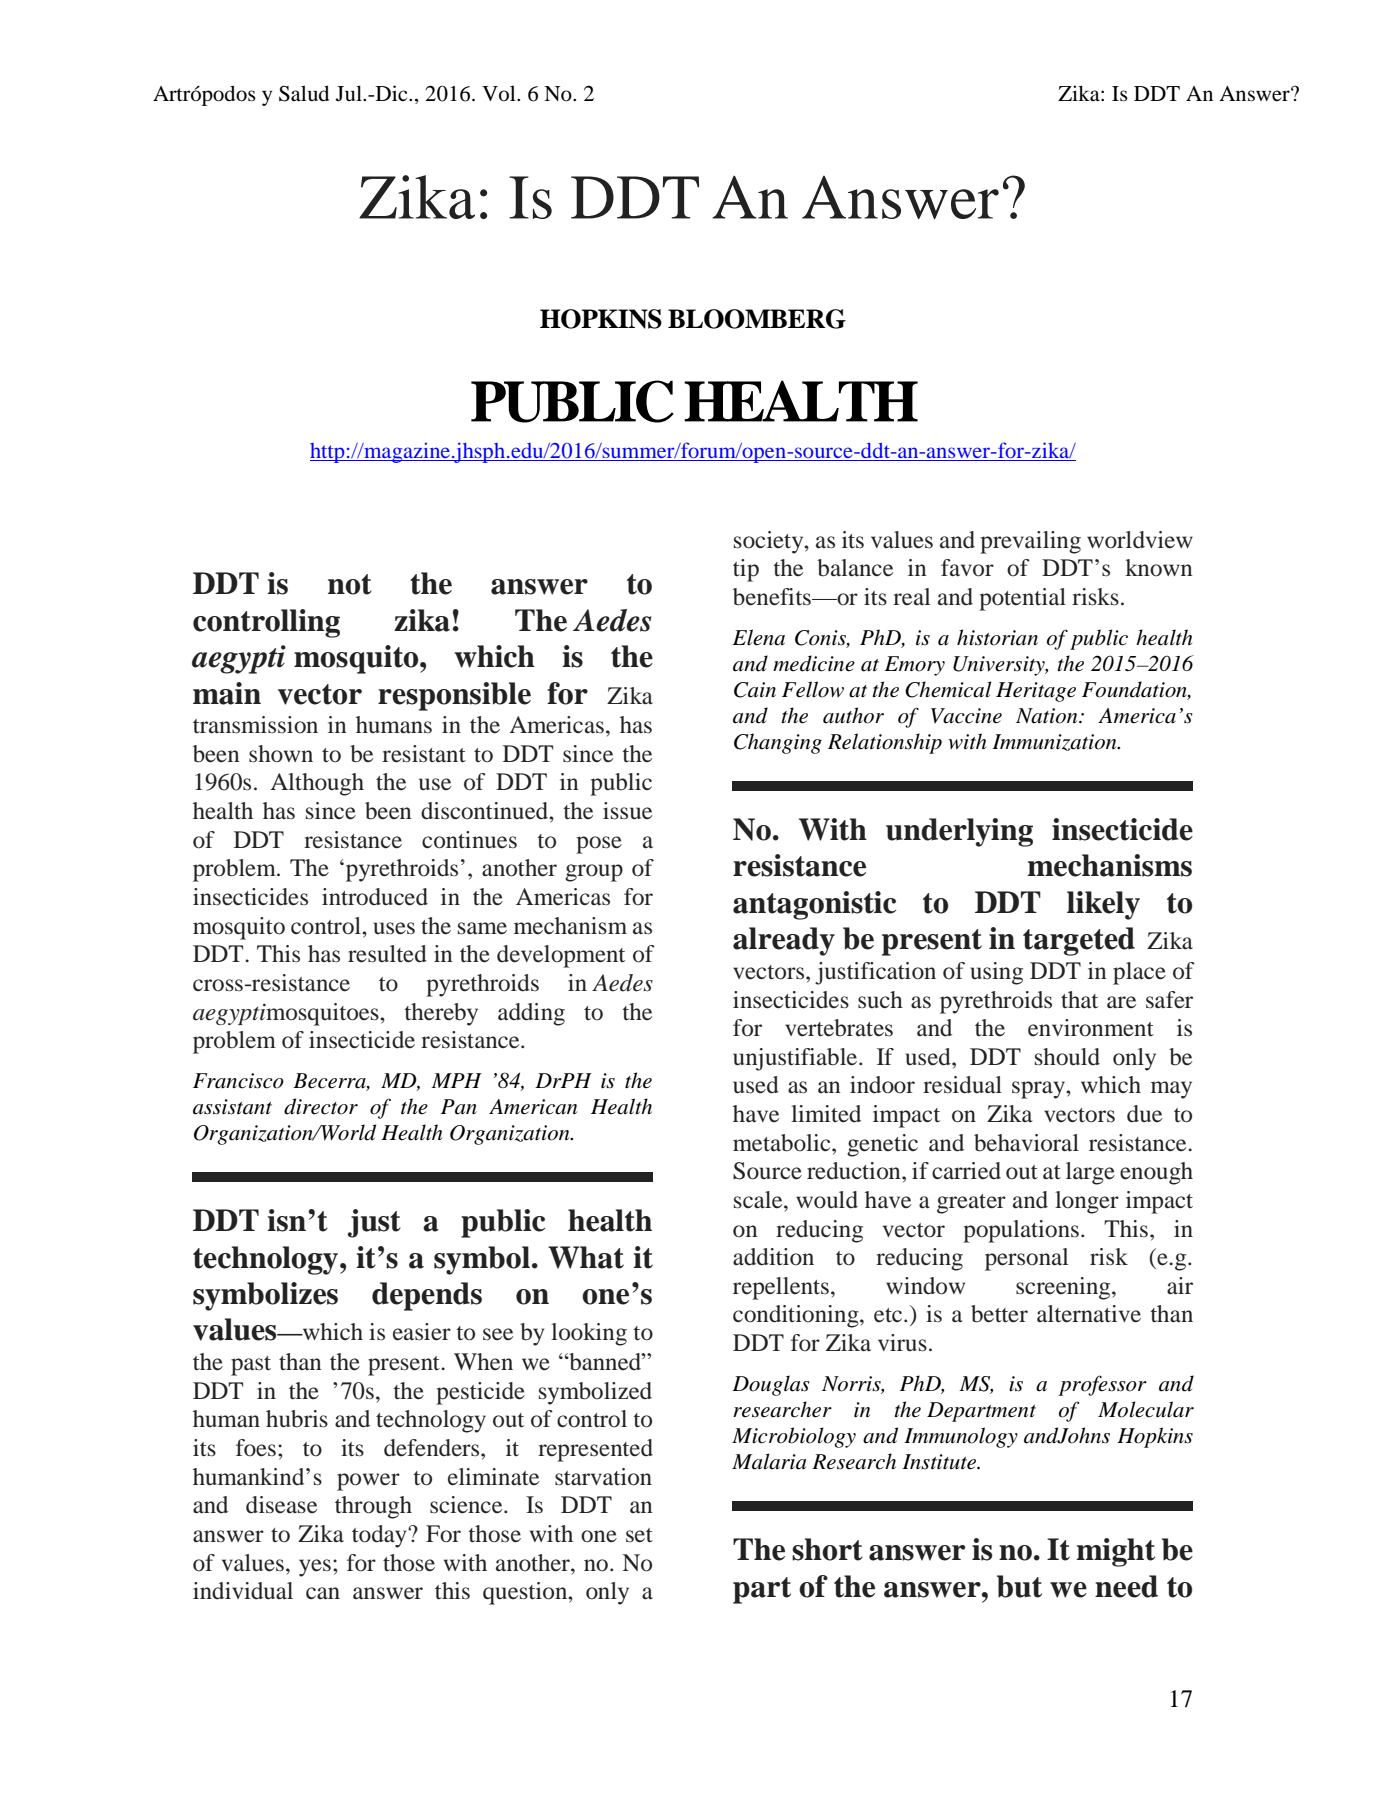 This screenshot has height=1793, width=1386. What do you see at coordinates (315, 1568) in the screenshot?
I see `yes` at bounding box center [315, 1568].
